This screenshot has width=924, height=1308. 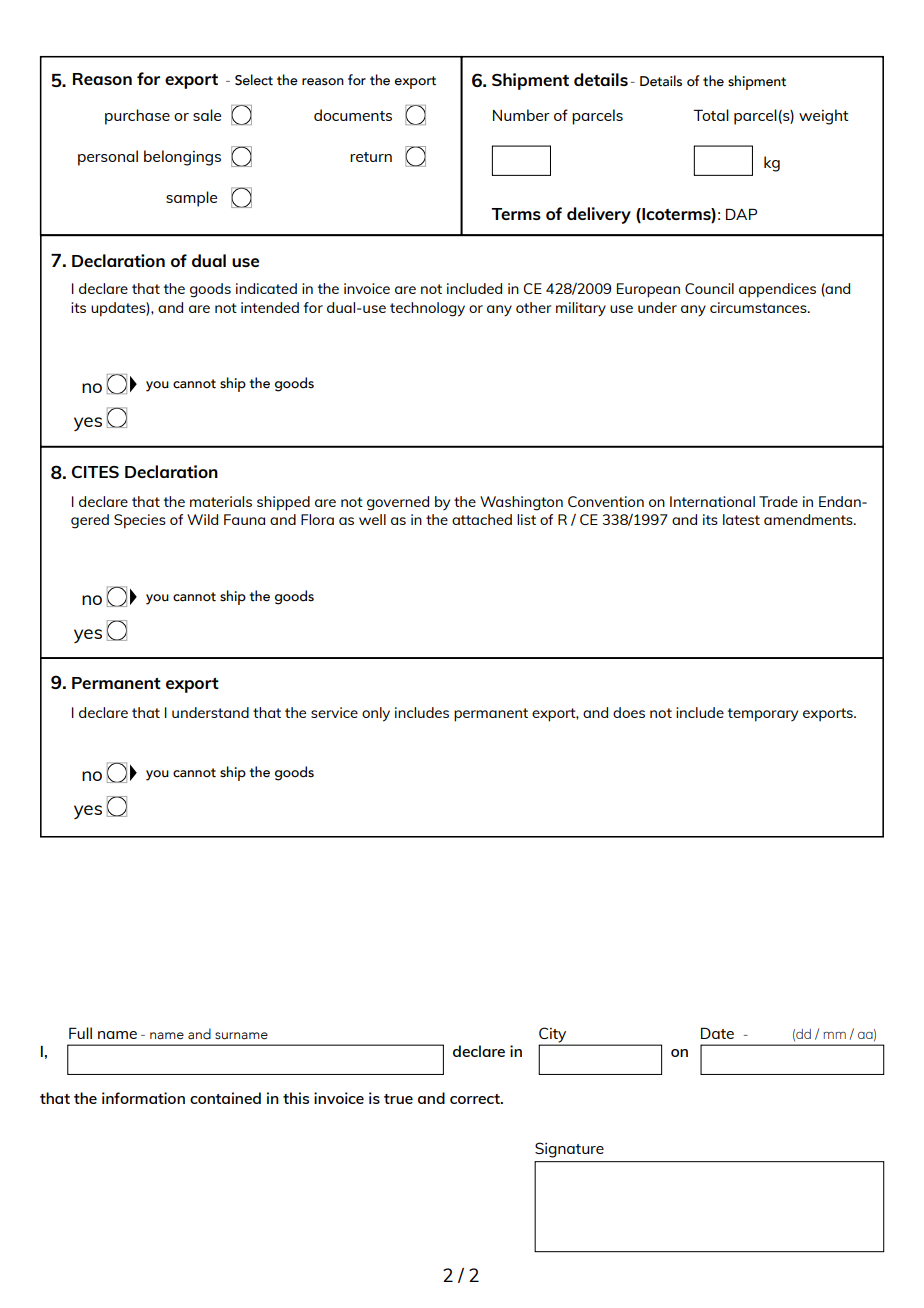 I want to click on correct, so click(x=476, y=1099).
